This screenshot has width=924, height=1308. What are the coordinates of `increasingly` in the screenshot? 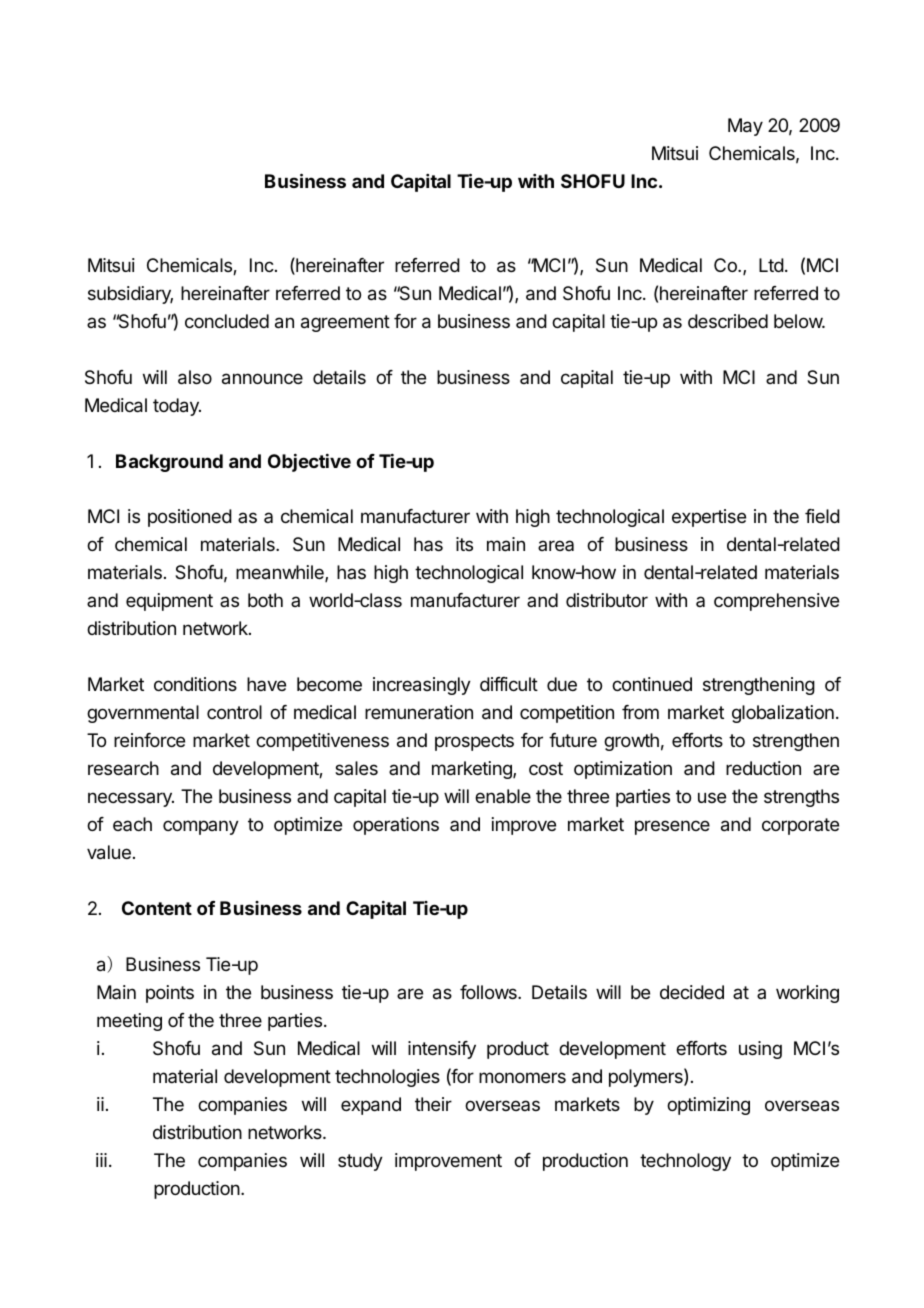 It's located at (422, 686).
